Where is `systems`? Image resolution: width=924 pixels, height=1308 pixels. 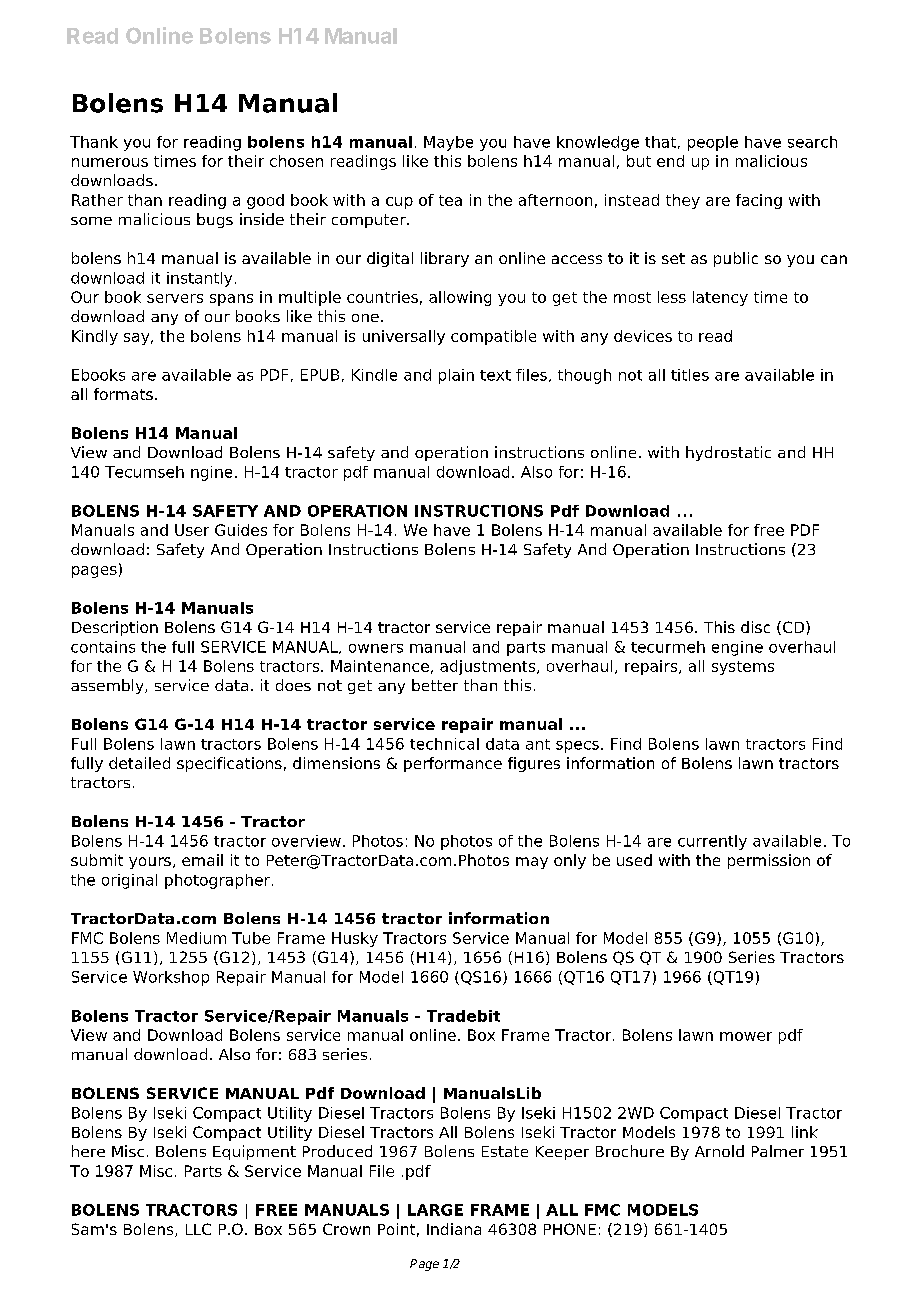 systems is located at coordinates (743, 668).
